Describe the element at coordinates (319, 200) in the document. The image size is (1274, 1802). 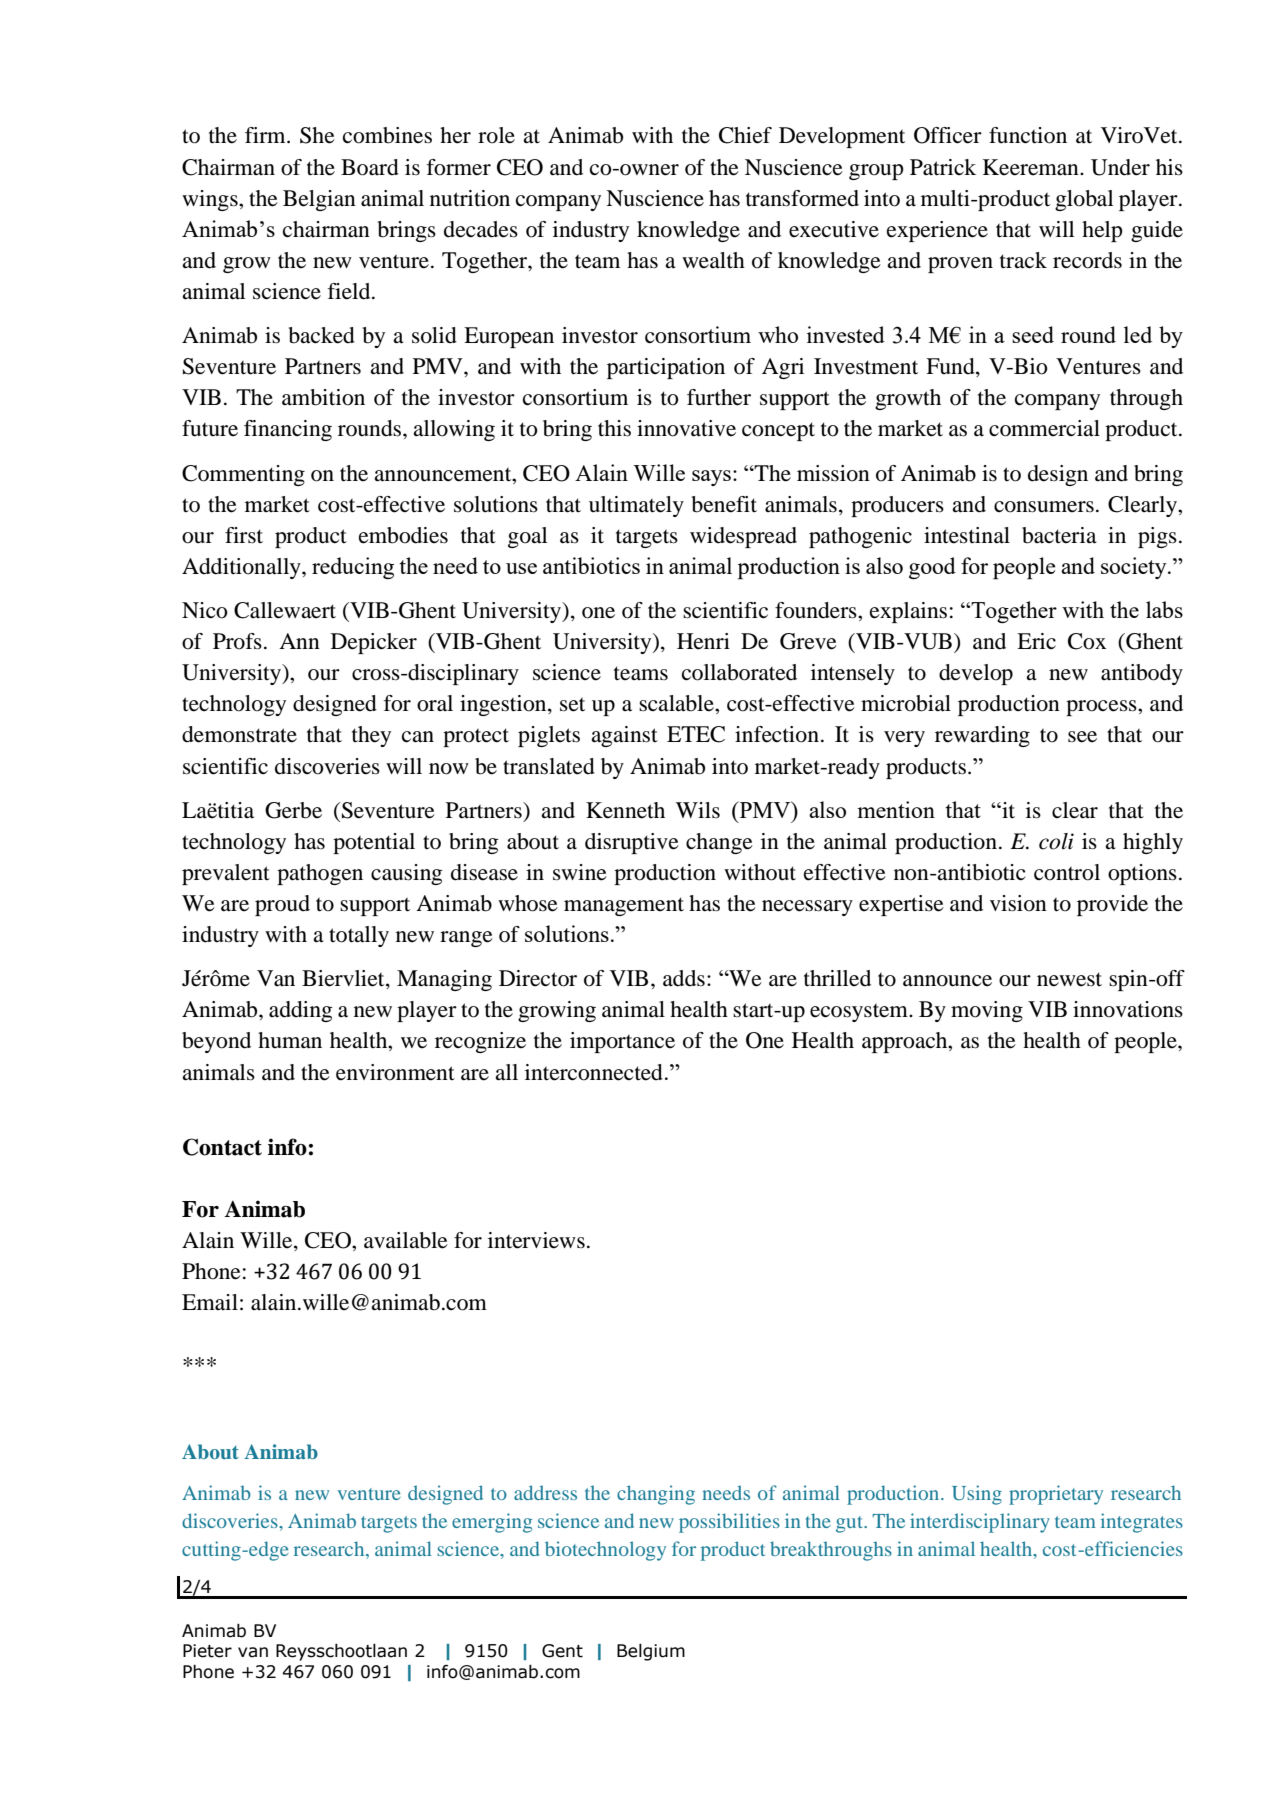
I see `Belgian` at that location.
